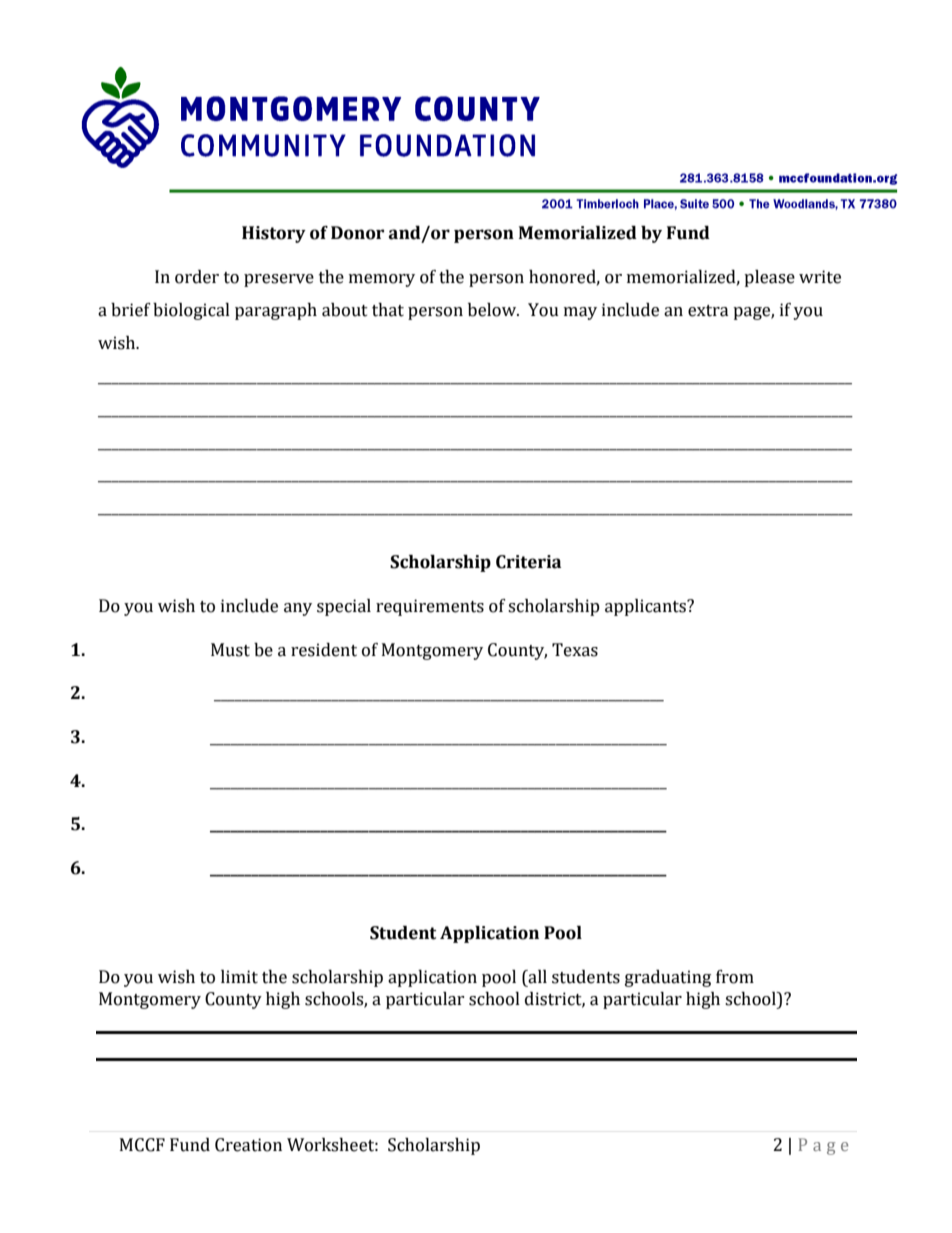  What do you see at coordinates (197, 277) in the document?
I see `order` at bounding box center [197, 277].
